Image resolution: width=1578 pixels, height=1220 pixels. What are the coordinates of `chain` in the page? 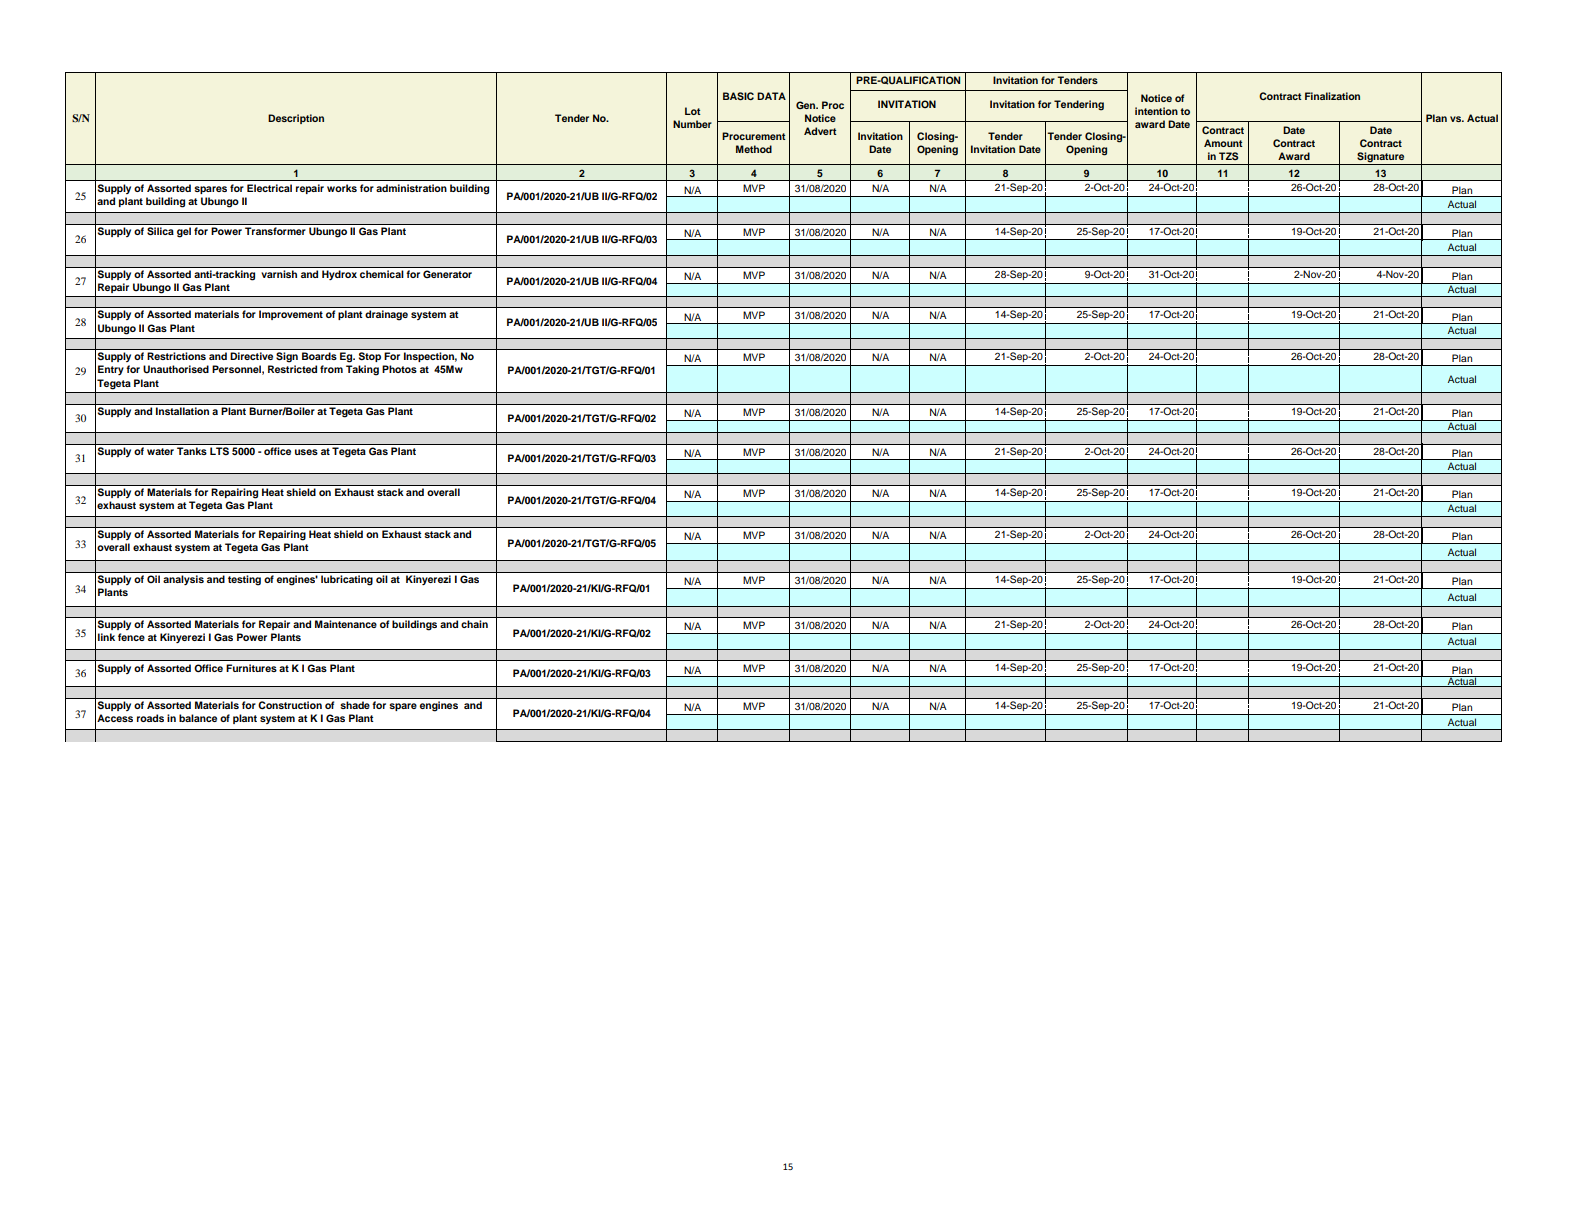 It's located at (474, 624).
